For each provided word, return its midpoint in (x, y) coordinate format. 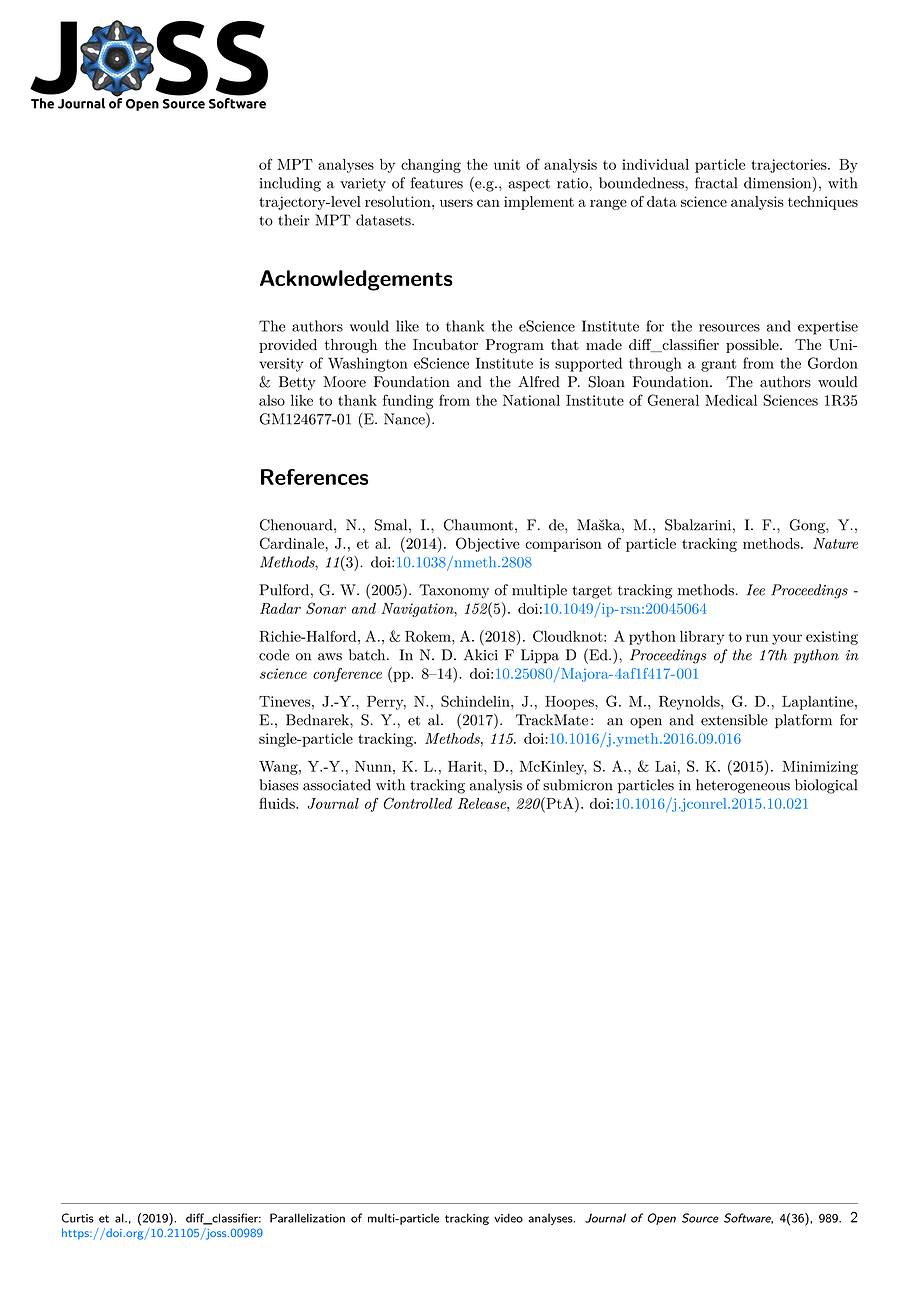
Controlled (418, 803)
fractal (716, 183)
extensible (734, 720)
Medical (731, 400)
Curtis (78, 1218)
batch (368, 655)
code (274, 655)
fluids (278, 803)
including (290, 184)
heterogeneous (743, 786)
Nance (405, 419)
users (456, 203)
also (272, 400)
